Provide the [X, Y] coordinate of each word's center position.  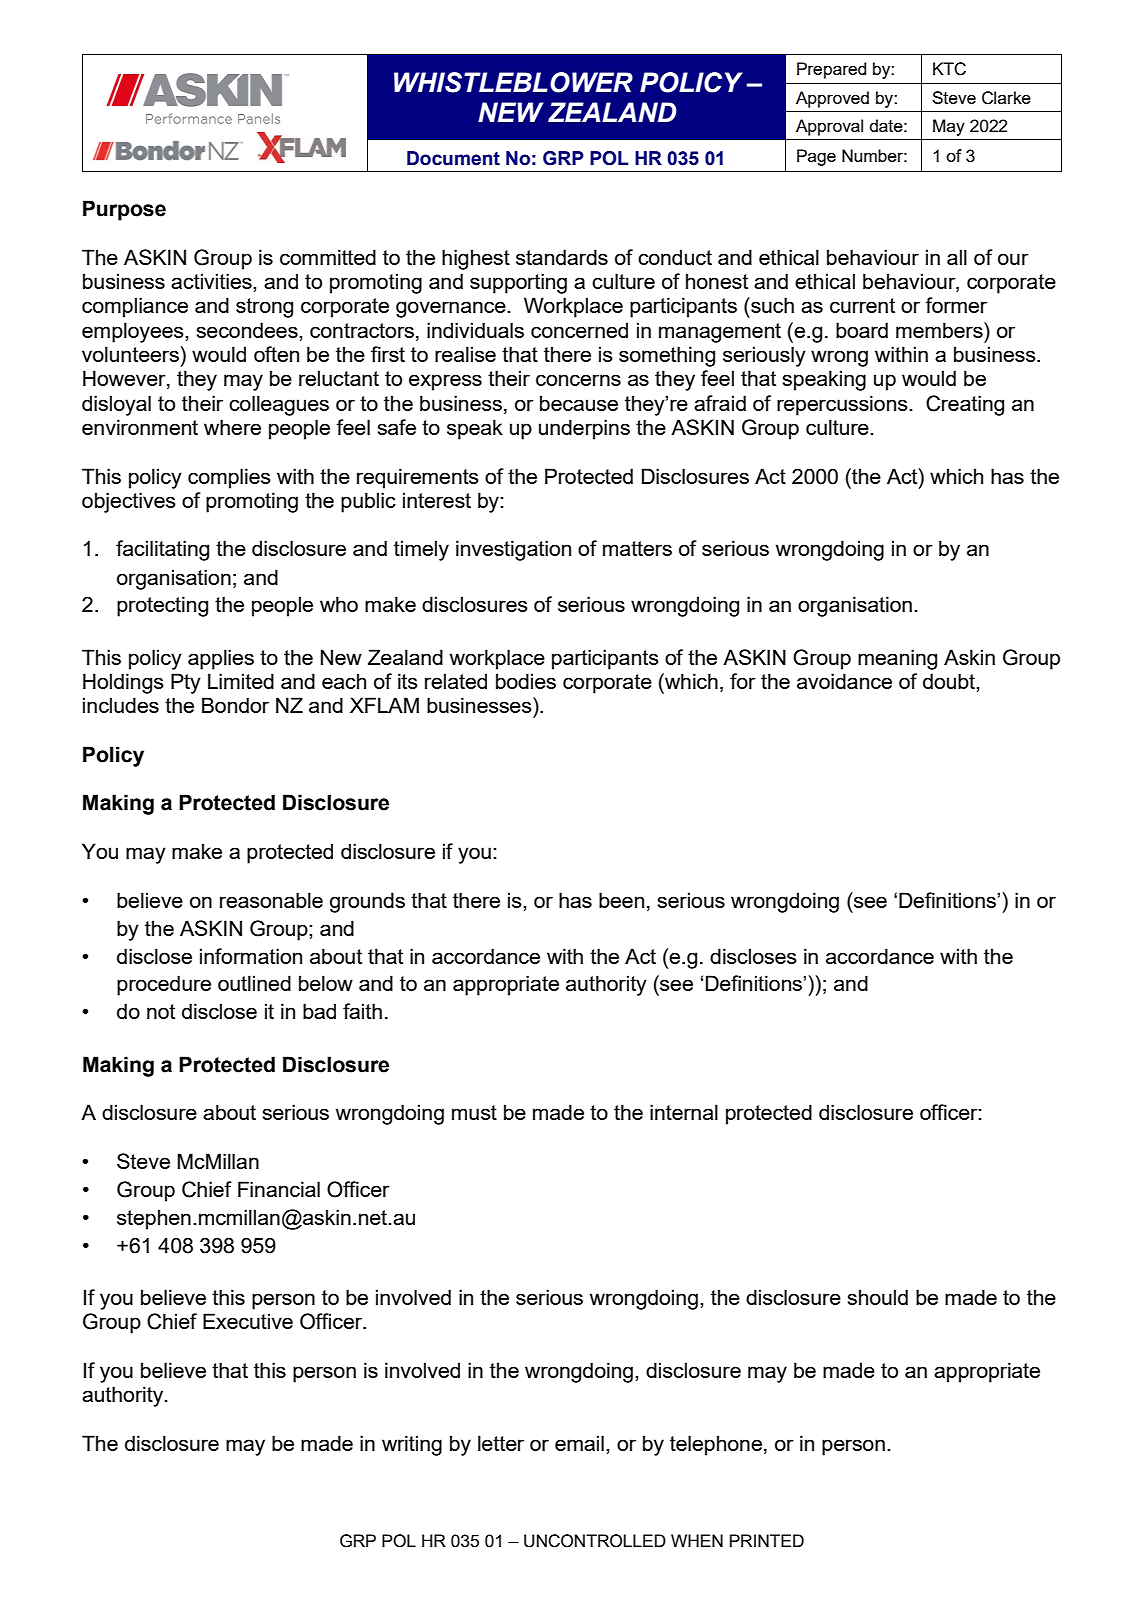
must [474, 1112]
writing [412, 1445]
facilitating [162, 550]
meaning [897, 659]
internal [684, 1112]
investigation [513, 550]
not [161, 1011]
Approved [832, 99]
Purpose [124, 210]
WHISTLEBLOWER [513, 82]
